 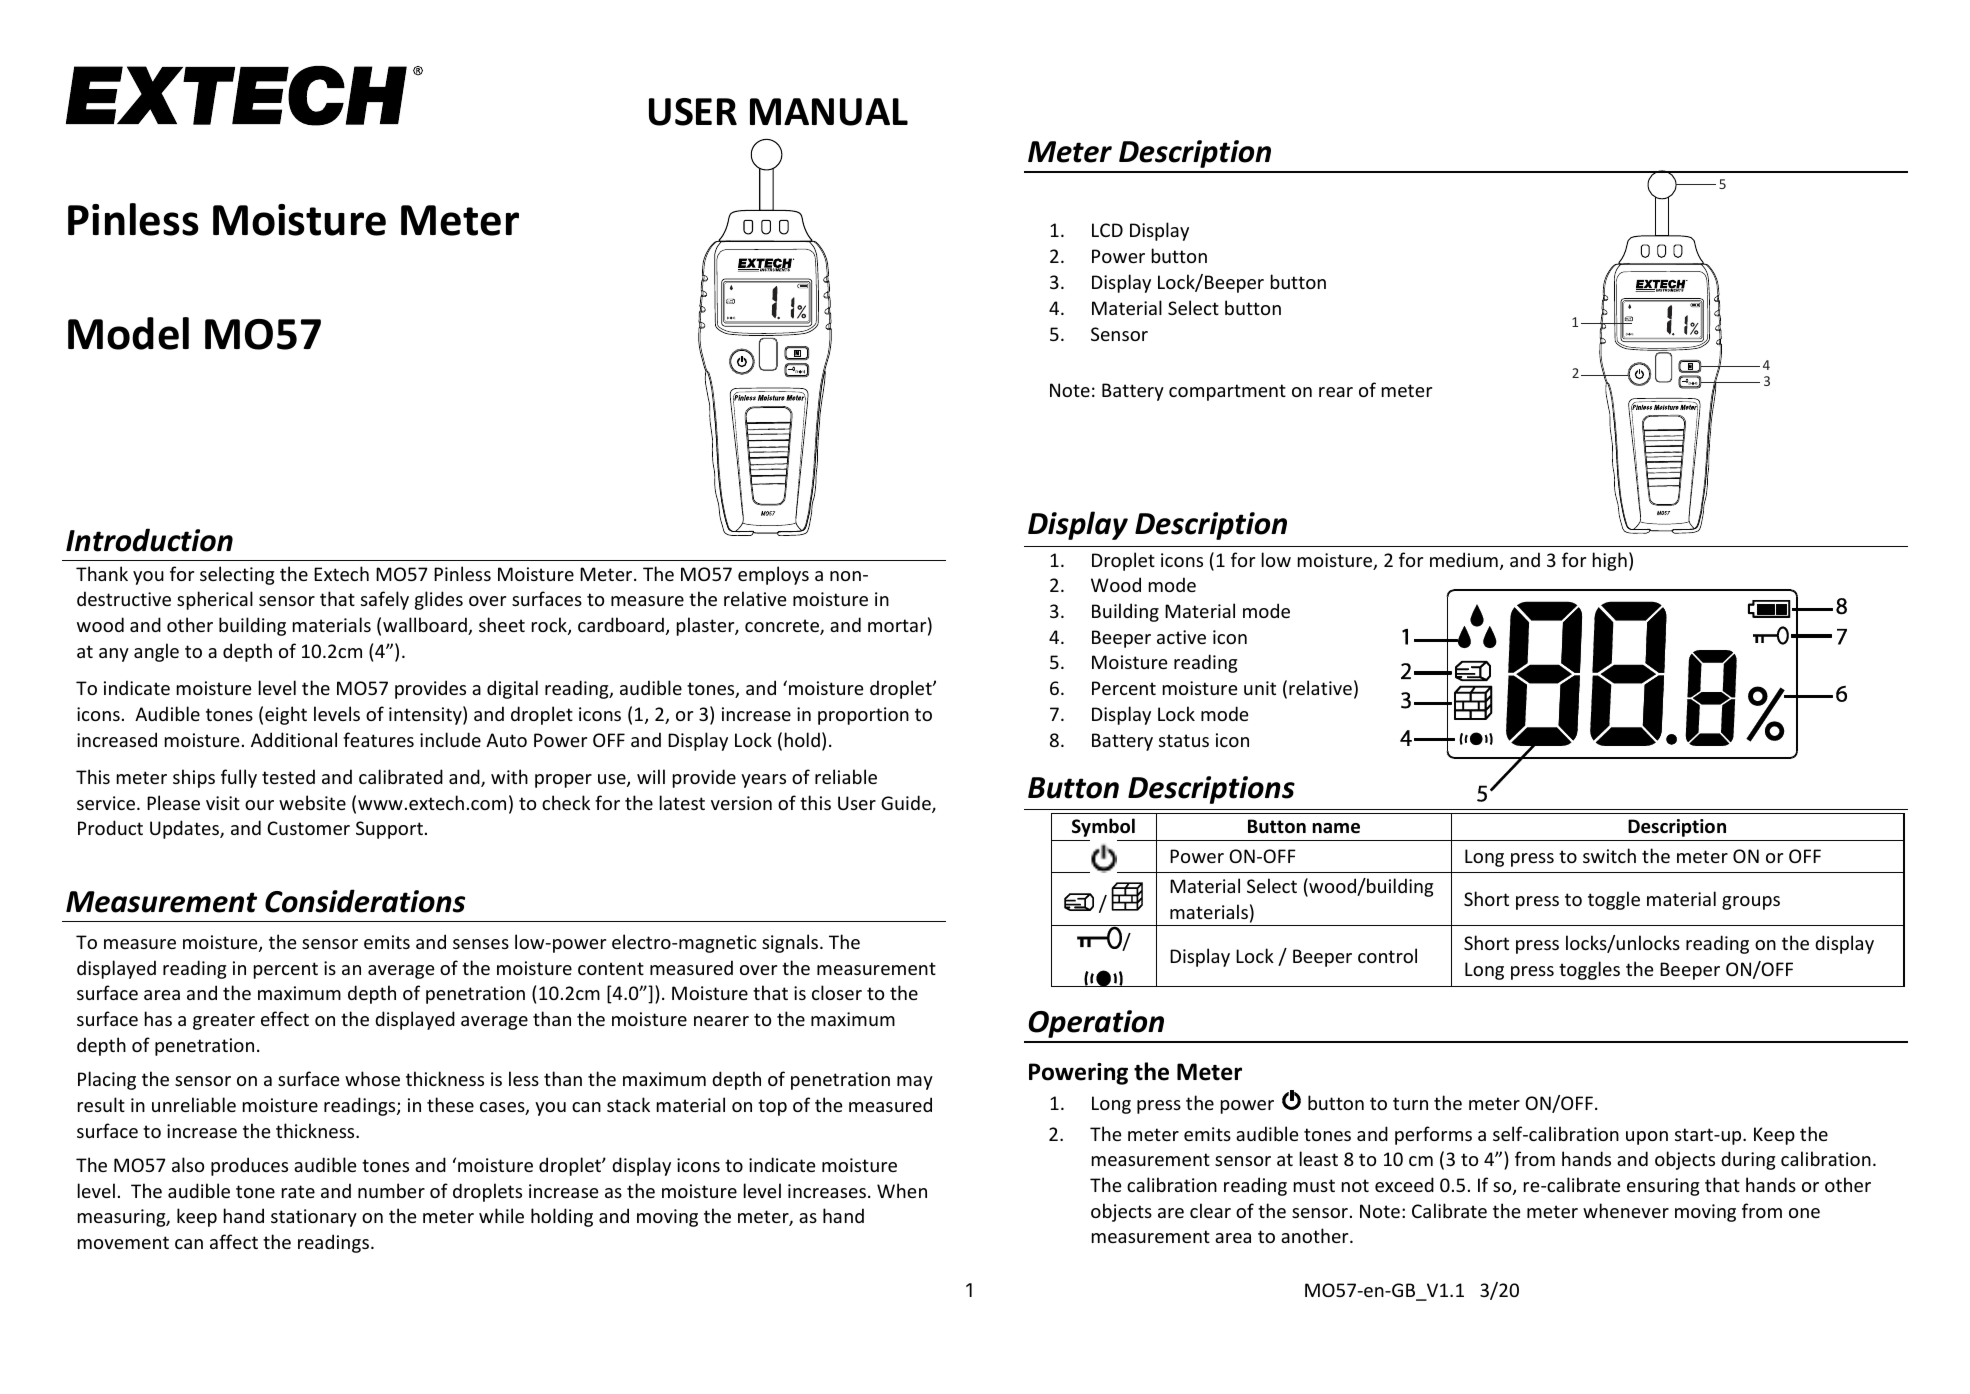 What do you see at coordinates (1107, 230) in the image?
I see `LCD` at bounding box center [1107, 230].
